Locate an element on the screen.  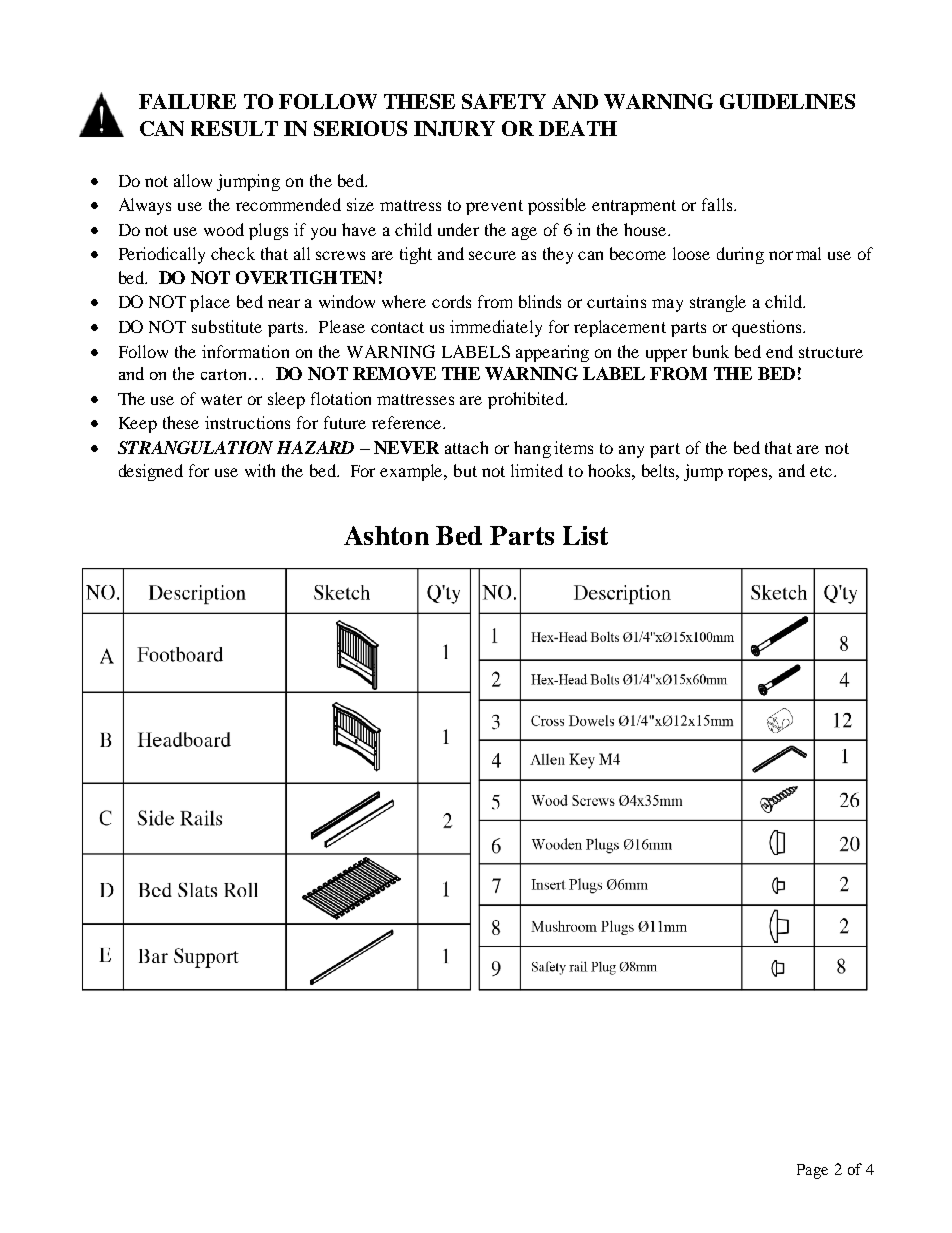
RESULT is located at coordinates (234, 128).
